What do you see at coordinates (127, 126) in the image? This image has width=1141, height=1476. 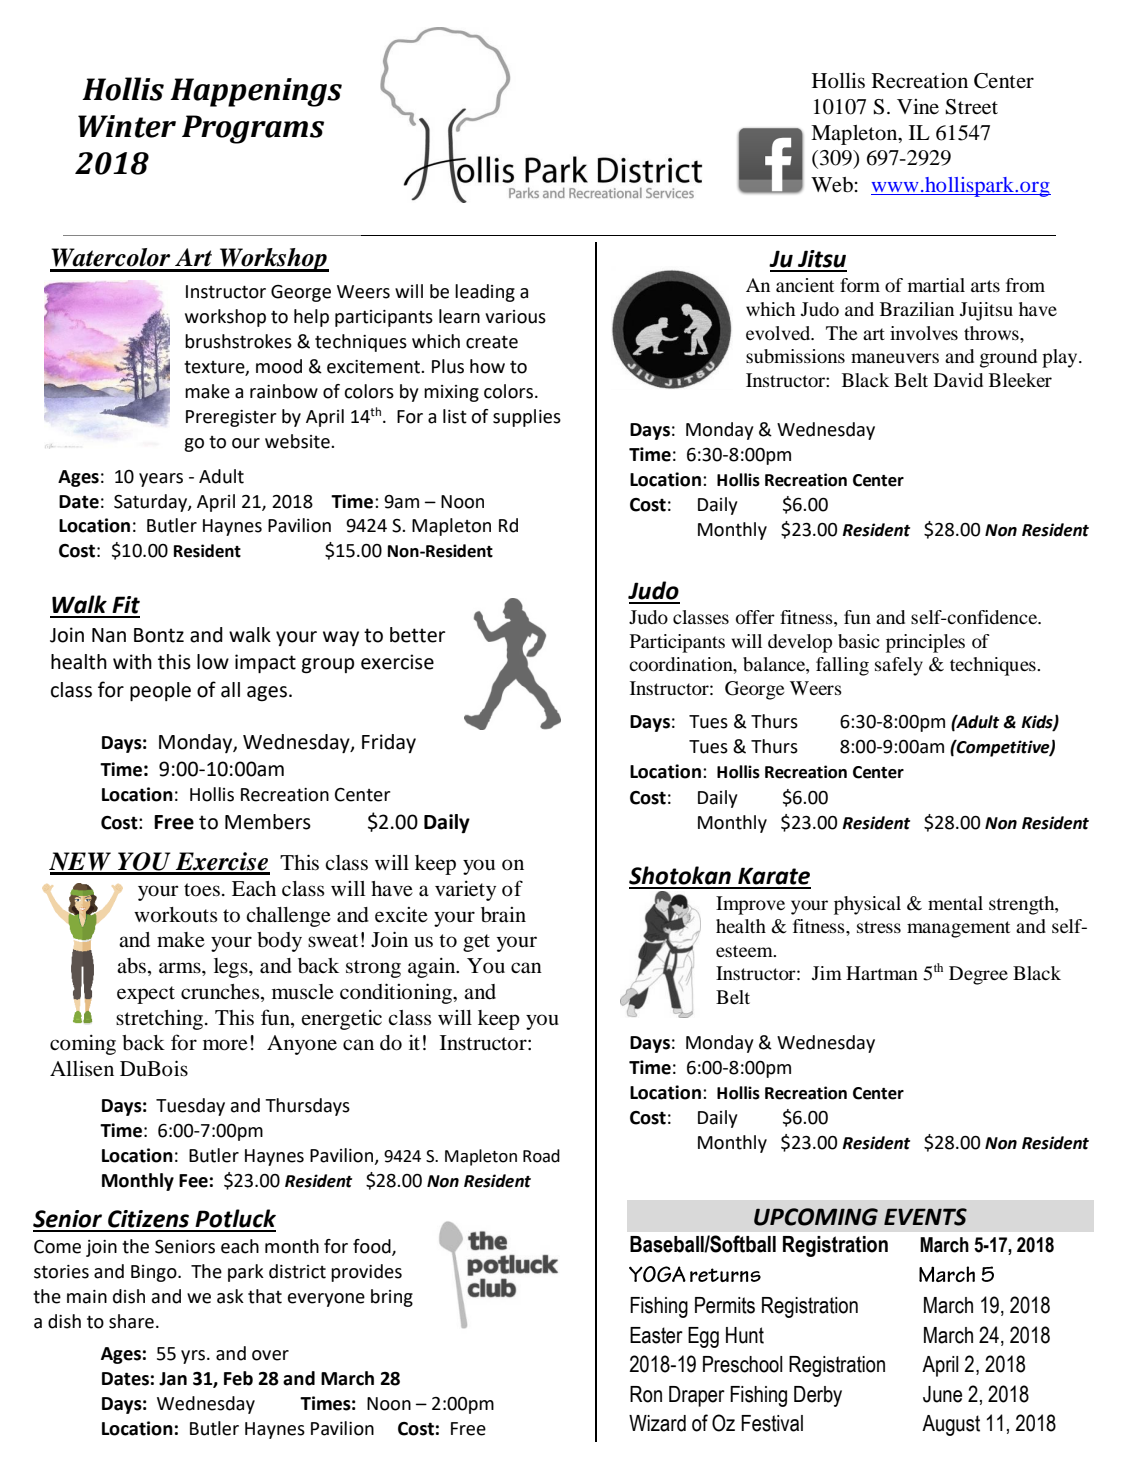 I see `Winter` at bounding box center [127, 126].
